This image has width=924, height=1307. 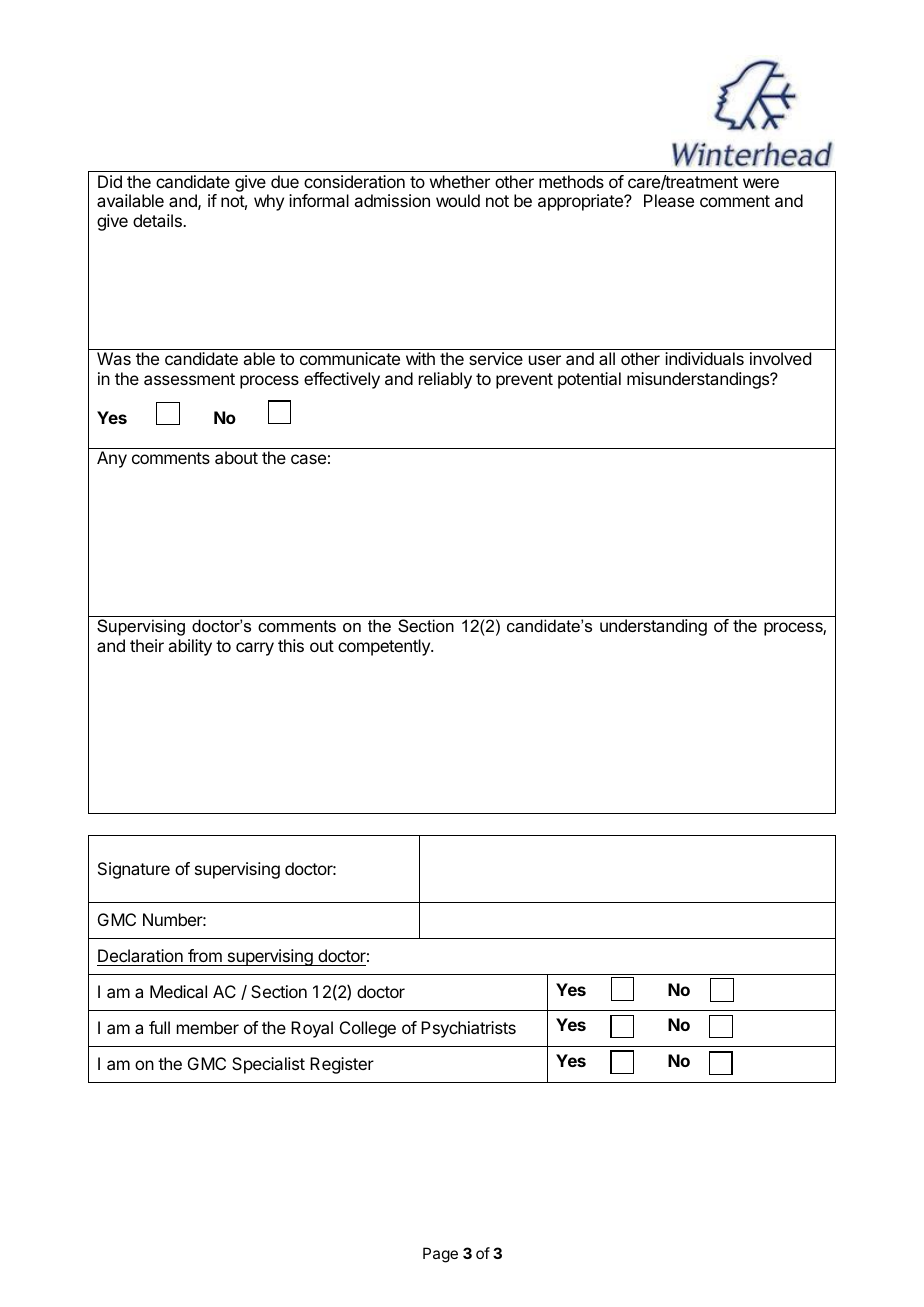 What do you see at coordinates (134, 870) in the image?
I see `Signature` at bounding box center [134, 870].
